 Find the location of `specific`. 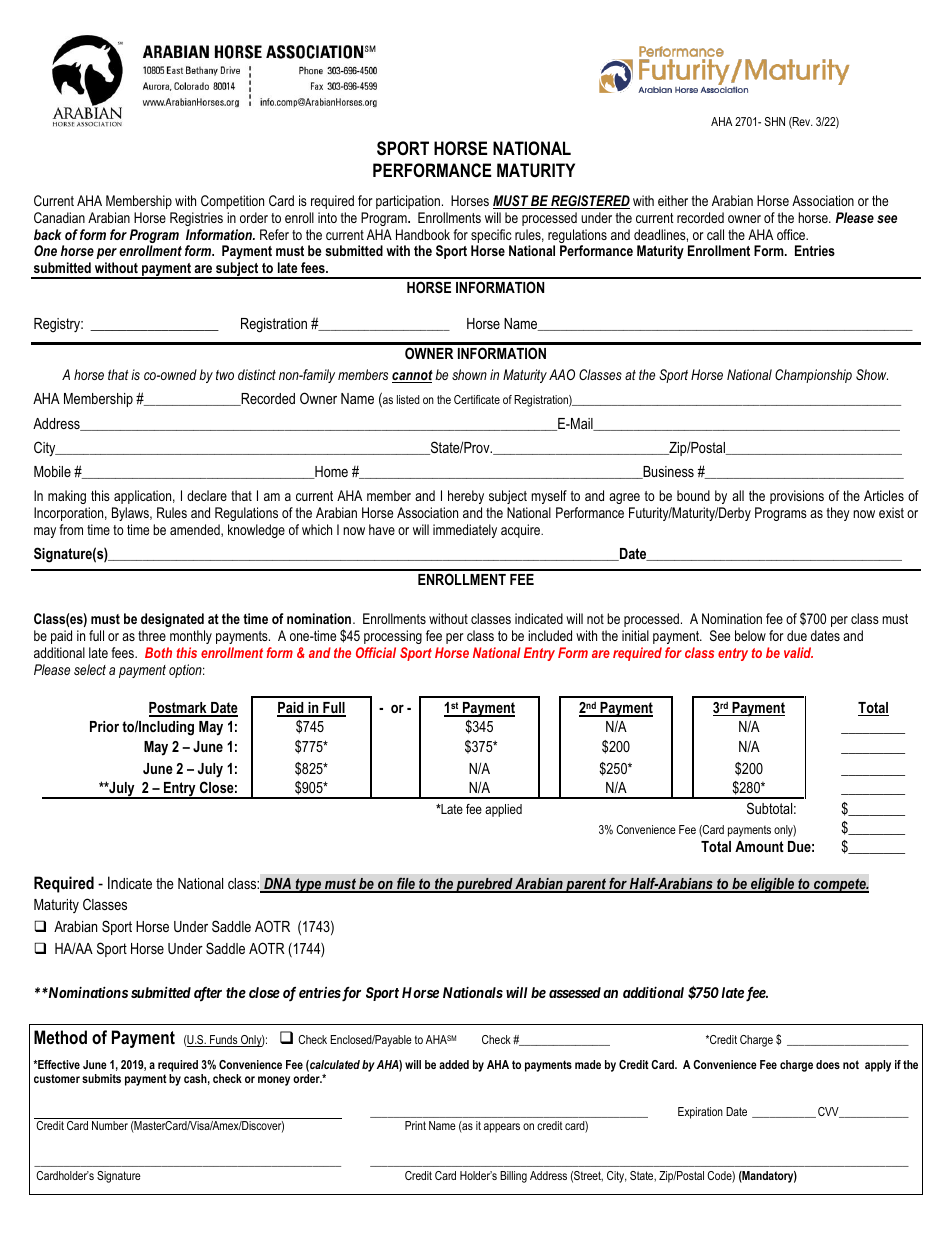

specific is located at coordinates (491, 236).
